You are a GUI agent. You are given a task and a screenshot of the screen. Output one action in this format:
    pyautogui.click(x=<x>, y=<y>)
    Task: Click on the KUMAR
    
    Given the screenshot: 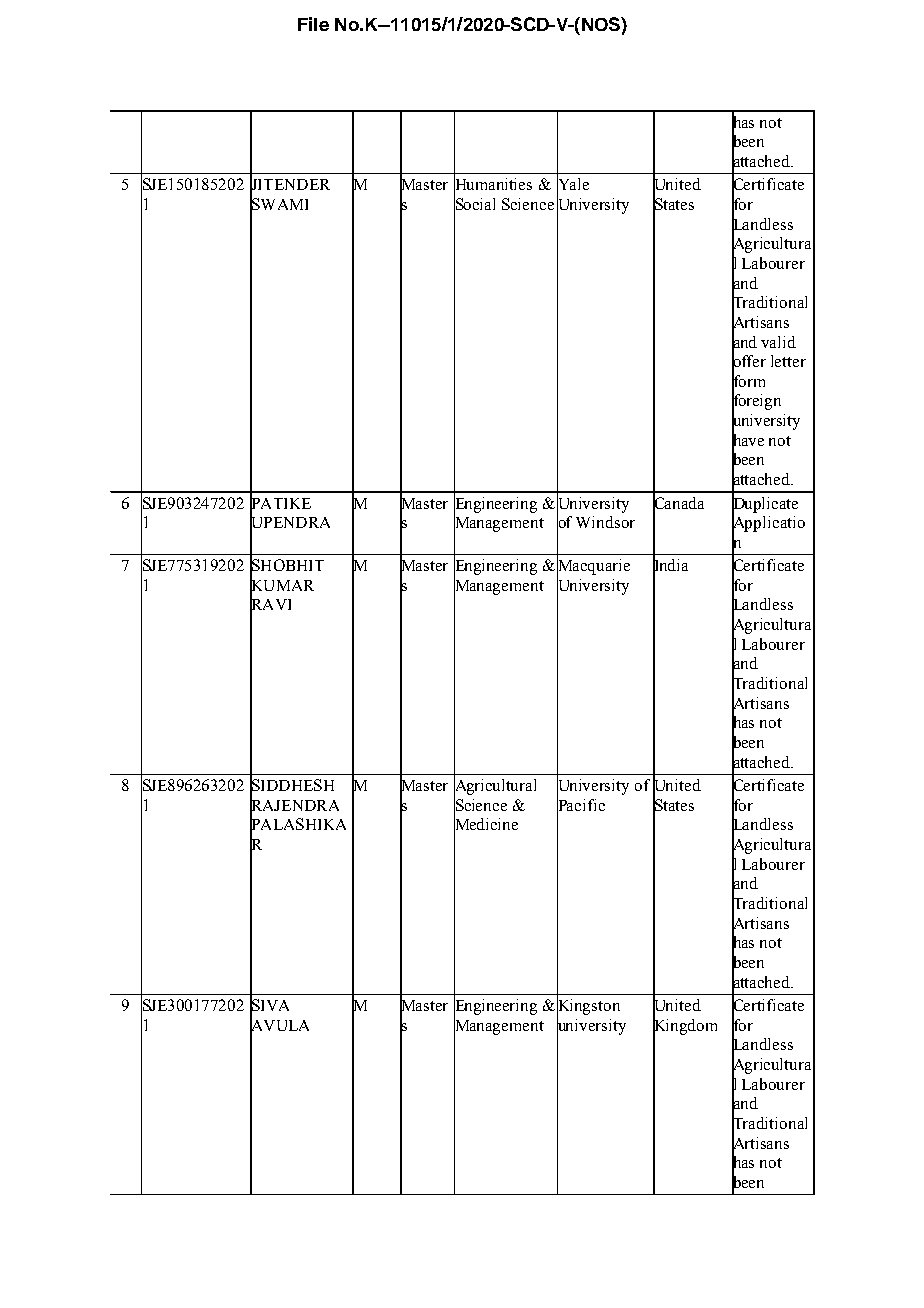 What is the action you would take?
    pyautogui.click(x=282, y=585)
